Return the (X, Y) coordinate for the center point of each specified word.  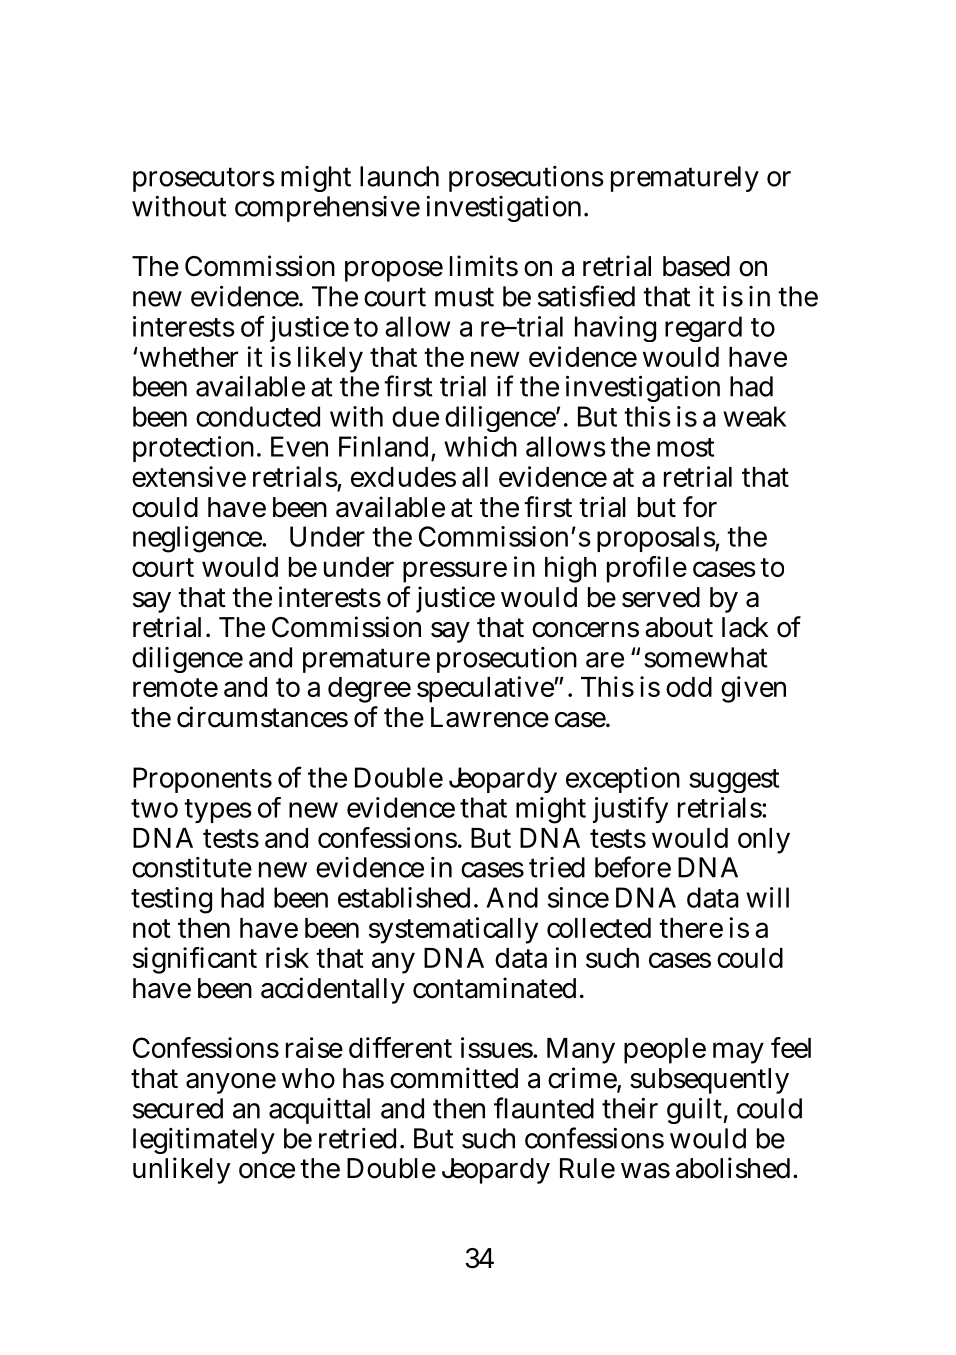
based (696, 266)
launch (399, 176)
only (764, 841)
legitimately (204, 1143)
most (685, 447)
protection (193, 449)
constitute (192, 867)
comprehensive (327, 209)
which (480, 446)
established (404, 897)
